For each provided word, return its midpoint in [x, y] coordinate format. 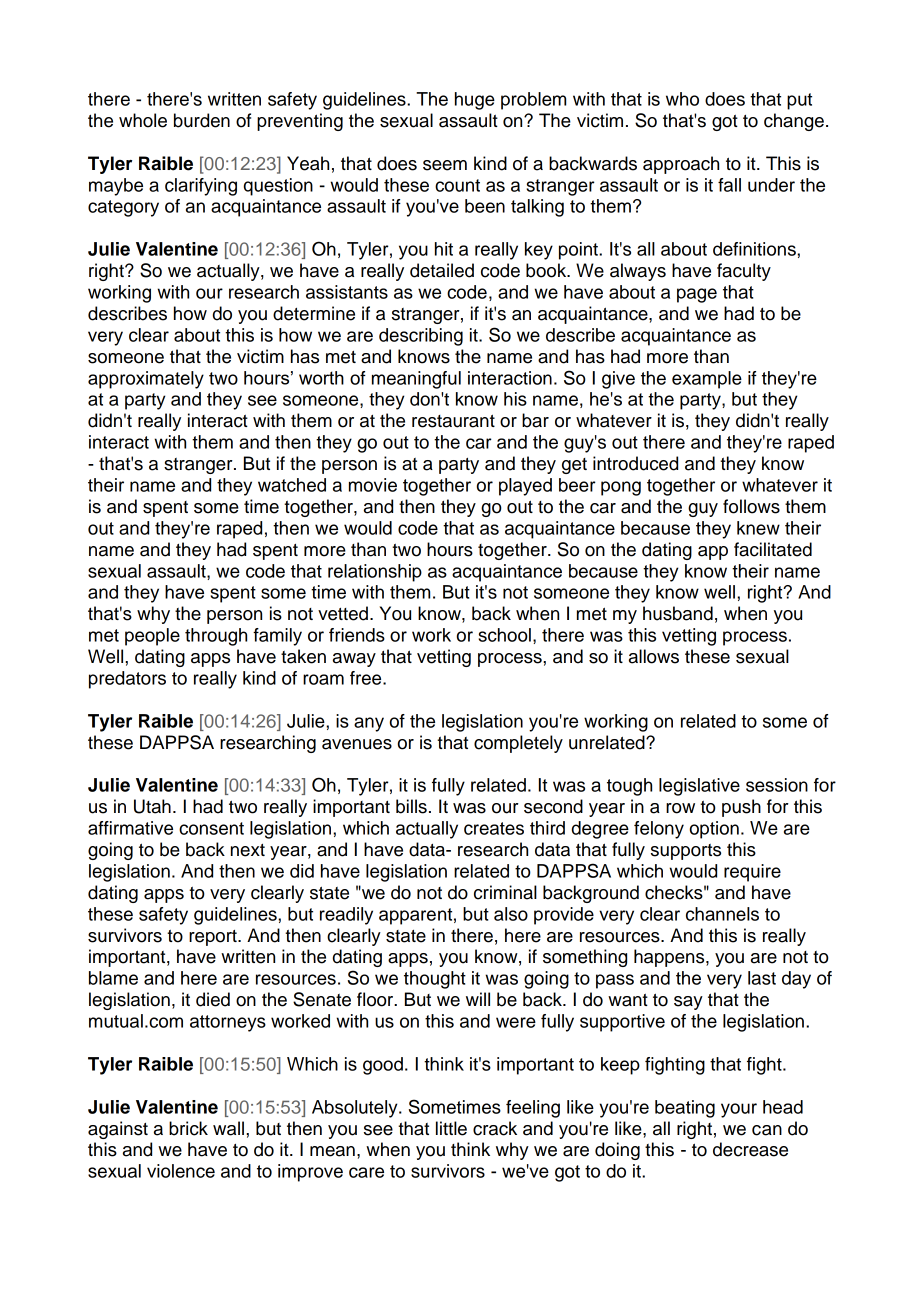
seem [445, 165]
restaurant [453, 421]
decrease [750, 1149]
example [707, 380]
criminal [505, 892]
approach [681, 165]
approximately [146, 380]
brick [188, 1128]
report [214, 938]
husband [678, 613]
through [216, 637]
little [451, 1128]
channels [722, 914]
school [504, 635]
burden [202, 120]
